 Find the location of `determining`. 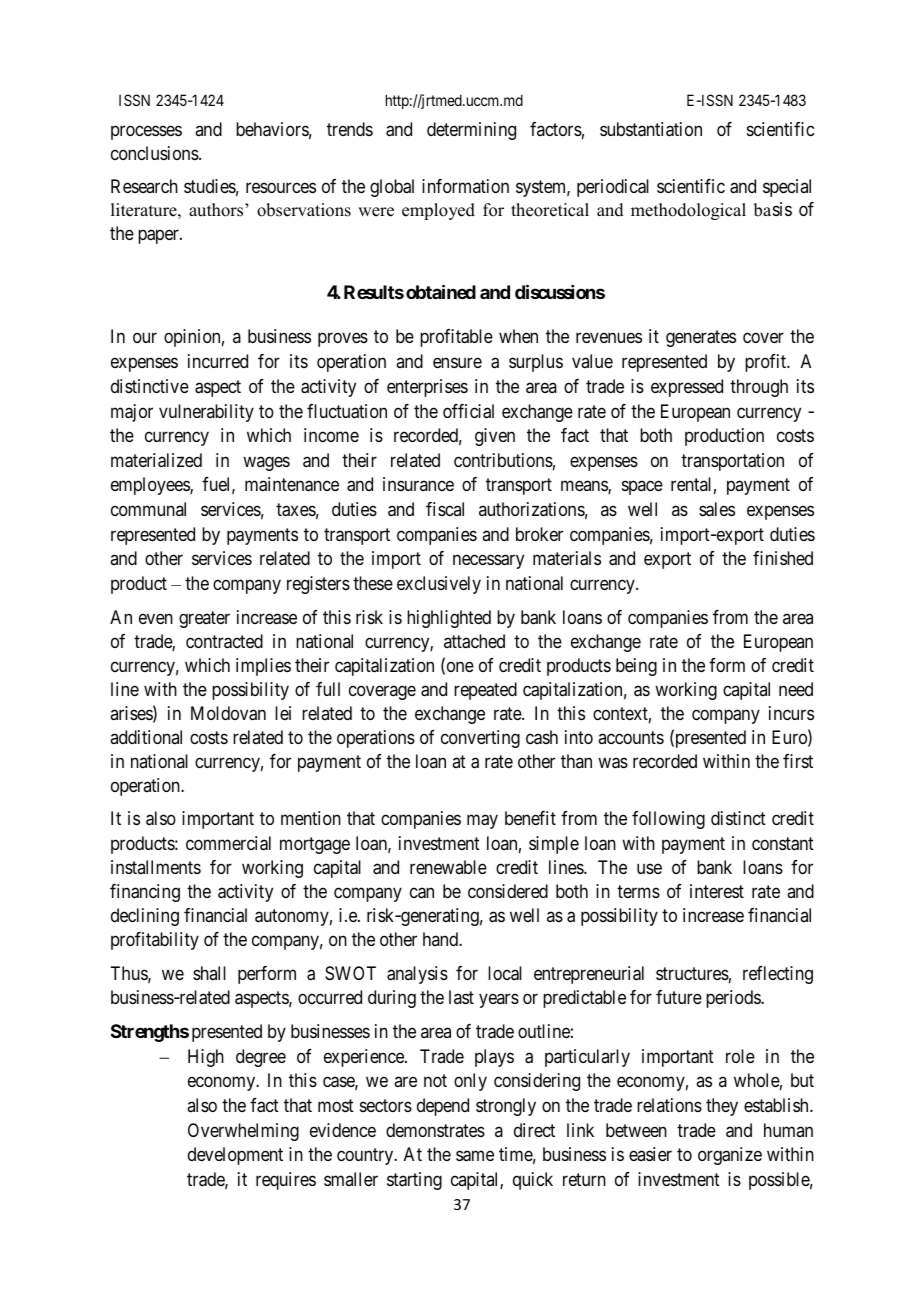

determining is located at coordinates (471, 131).
